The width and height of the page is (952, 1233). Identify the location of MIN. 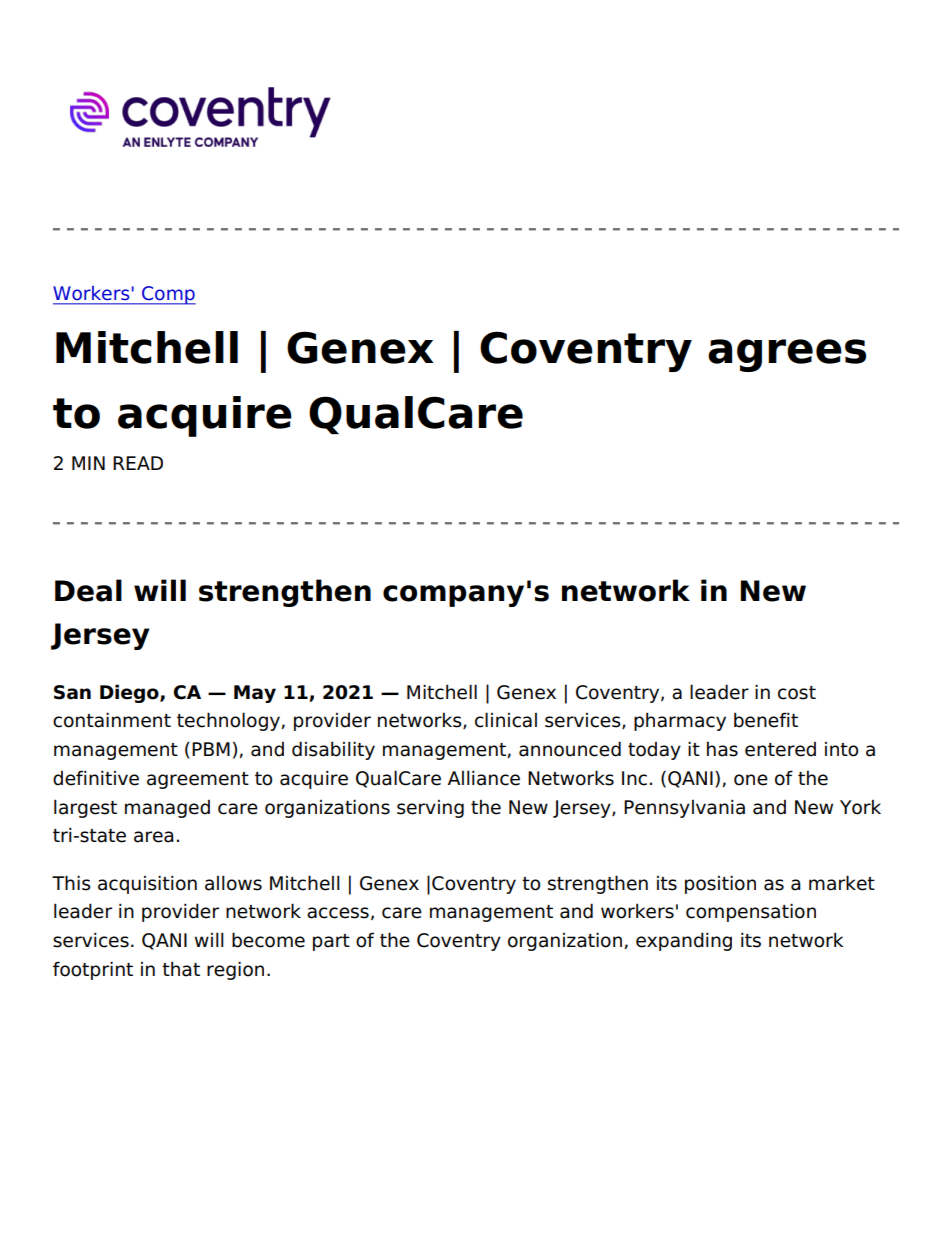
(88, 463).
